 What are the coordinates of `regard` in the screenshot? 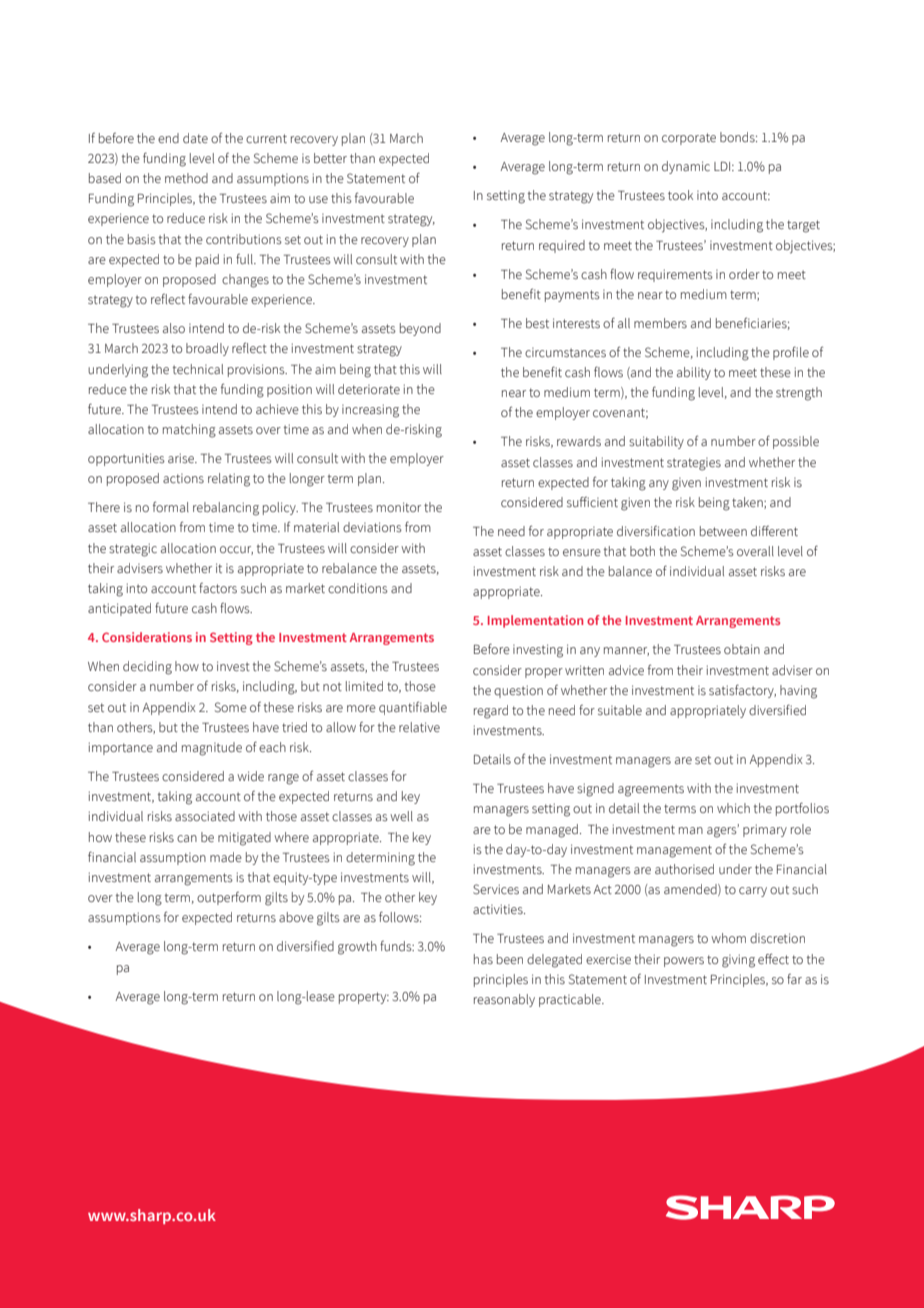 It's located at (491, 712).
